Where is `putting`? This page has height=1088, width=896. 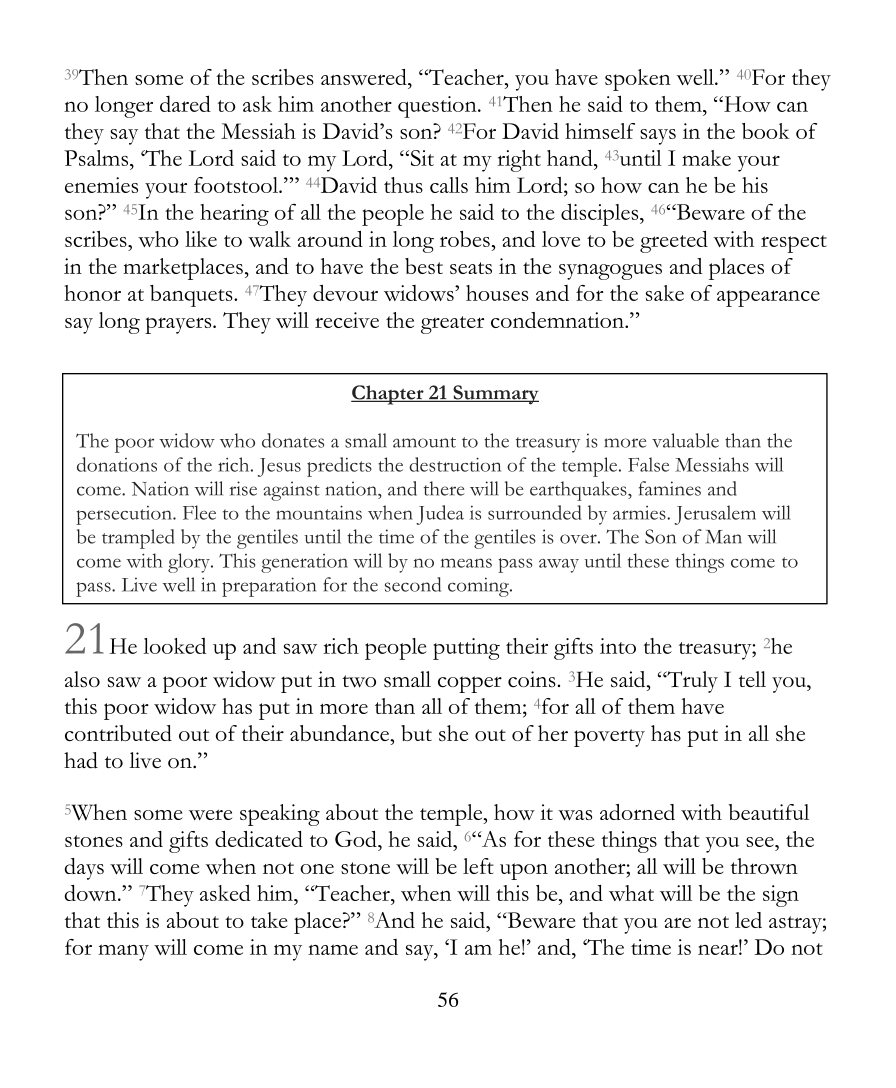
putting is located at coordinates (466, 649).
